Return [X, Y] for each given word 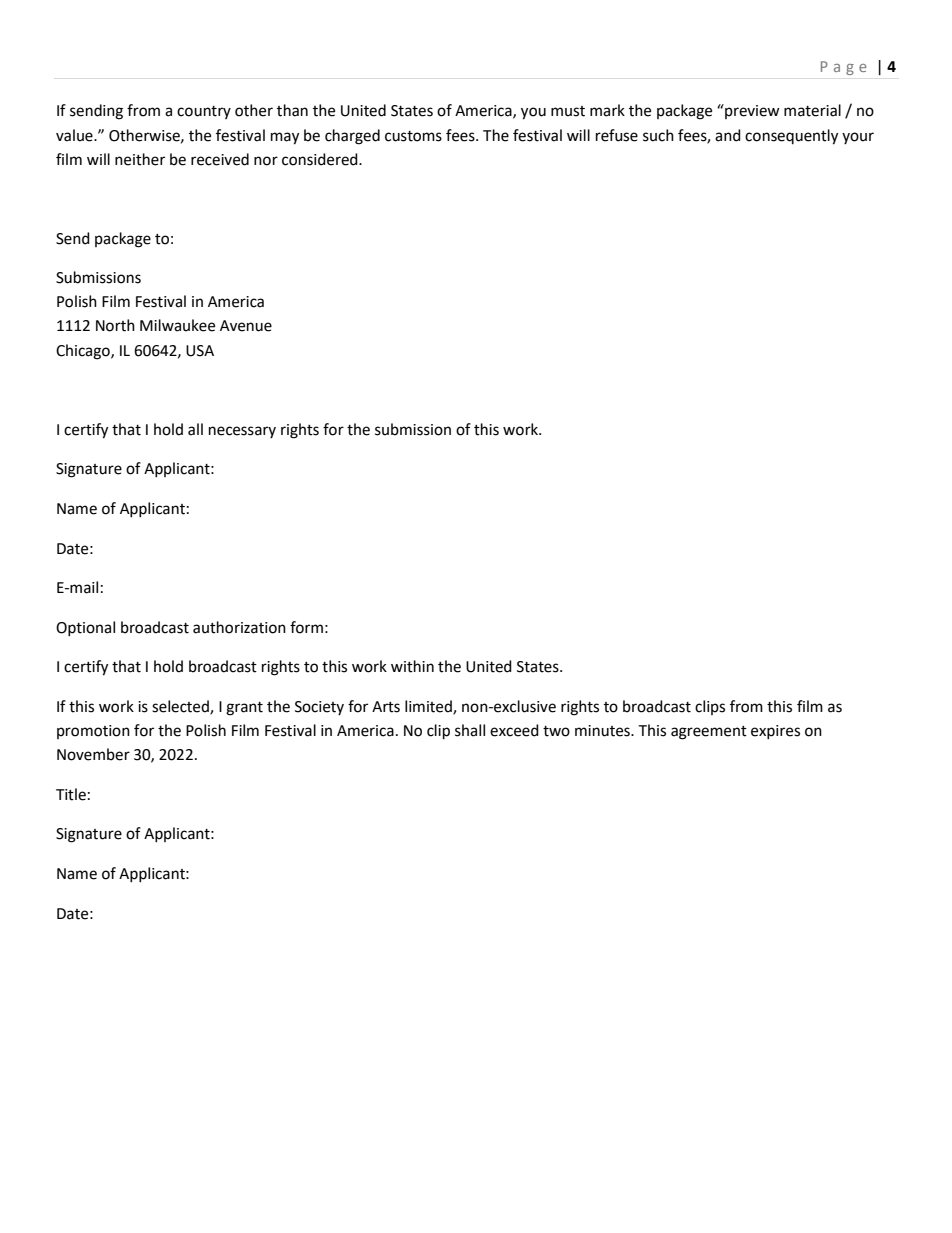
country [204, 112]
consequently [791, 137]
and [728, 135]
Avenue [246, 326]
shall [470, 730]
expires [775, 732]
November [93, 754]
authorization [239, 627]
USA [200, 351]
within [412, 666]
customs [413, 136]
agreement [709, 733]
